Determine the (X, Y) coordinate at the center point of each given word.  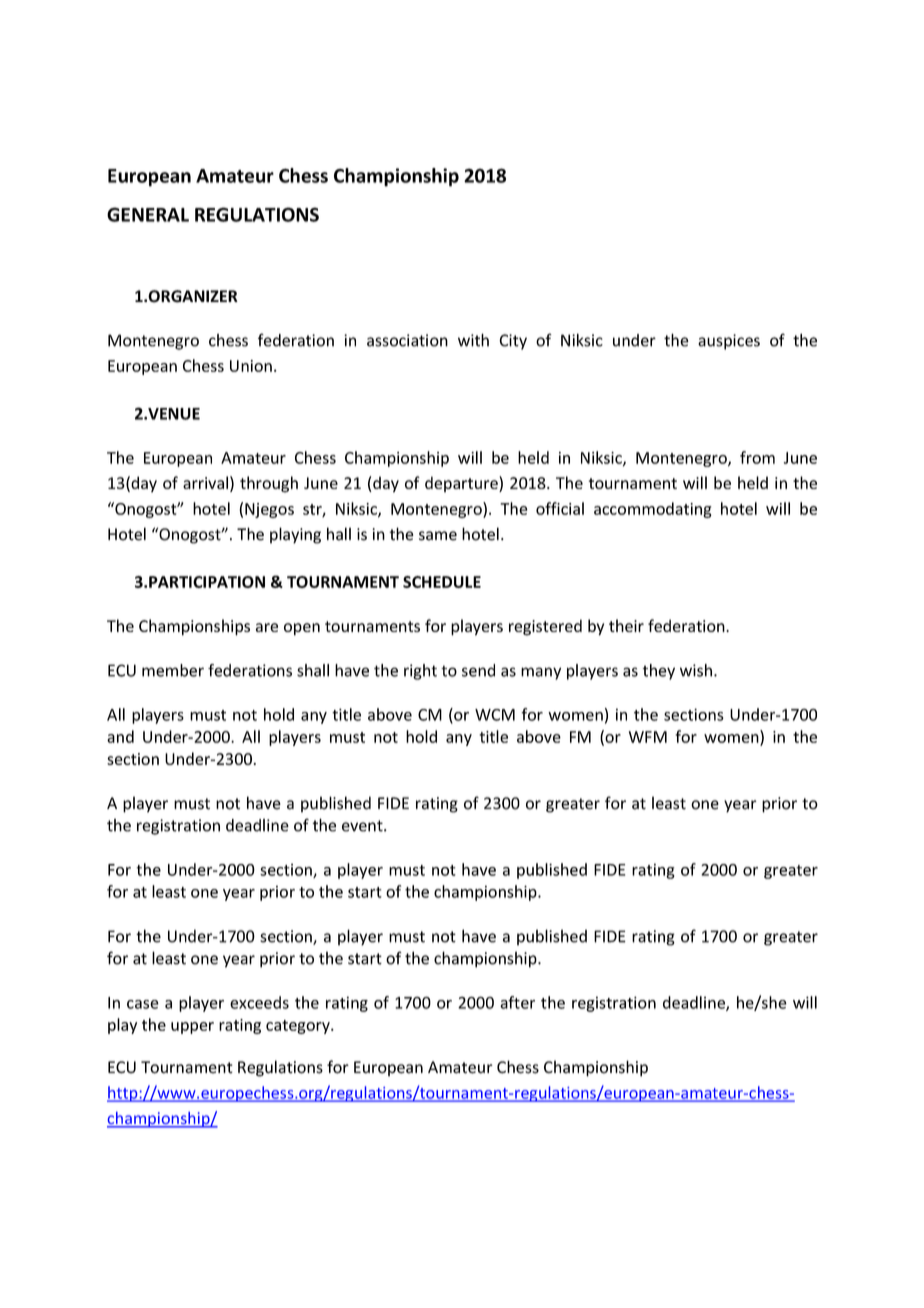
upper (192, 1028)
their (626, 625)
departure (462, 484)
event (363, 826)
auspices (729, 342)
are (267, 627)
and (120, 736)
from (757, 457)
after (517, 1002)
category (299, 1027)
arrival (205, 482)
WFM (648, 737)
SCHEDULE (442, 582)
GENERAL (148, 214)
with (473, 340)
